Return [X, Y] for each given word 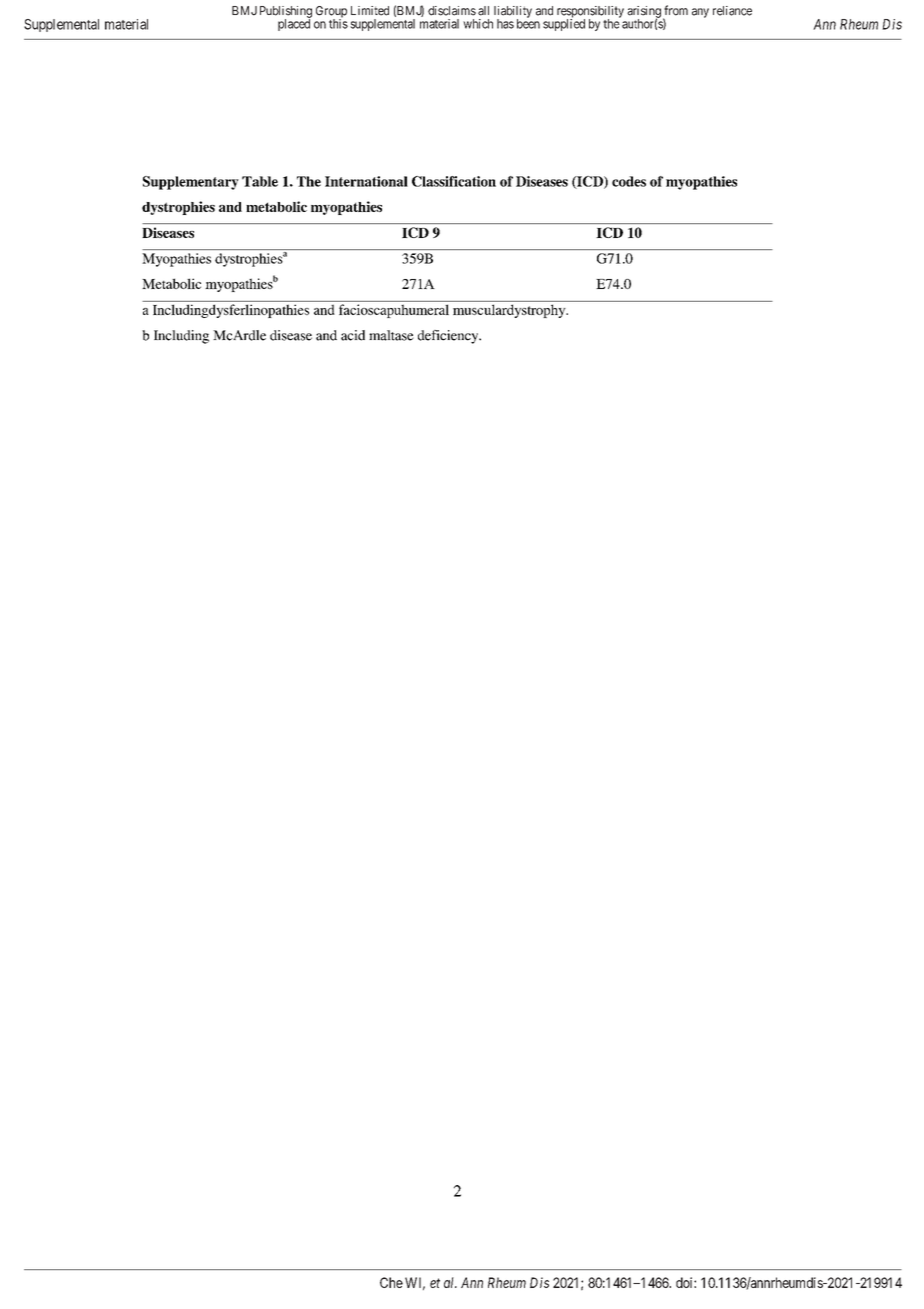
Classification [454, 181]
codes [629, 181]
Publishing [286, 13]
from [676, 10]
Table [260, 181]
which [478, 24]
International [366, 181]
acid [353, 335]
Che [391, 1282]
